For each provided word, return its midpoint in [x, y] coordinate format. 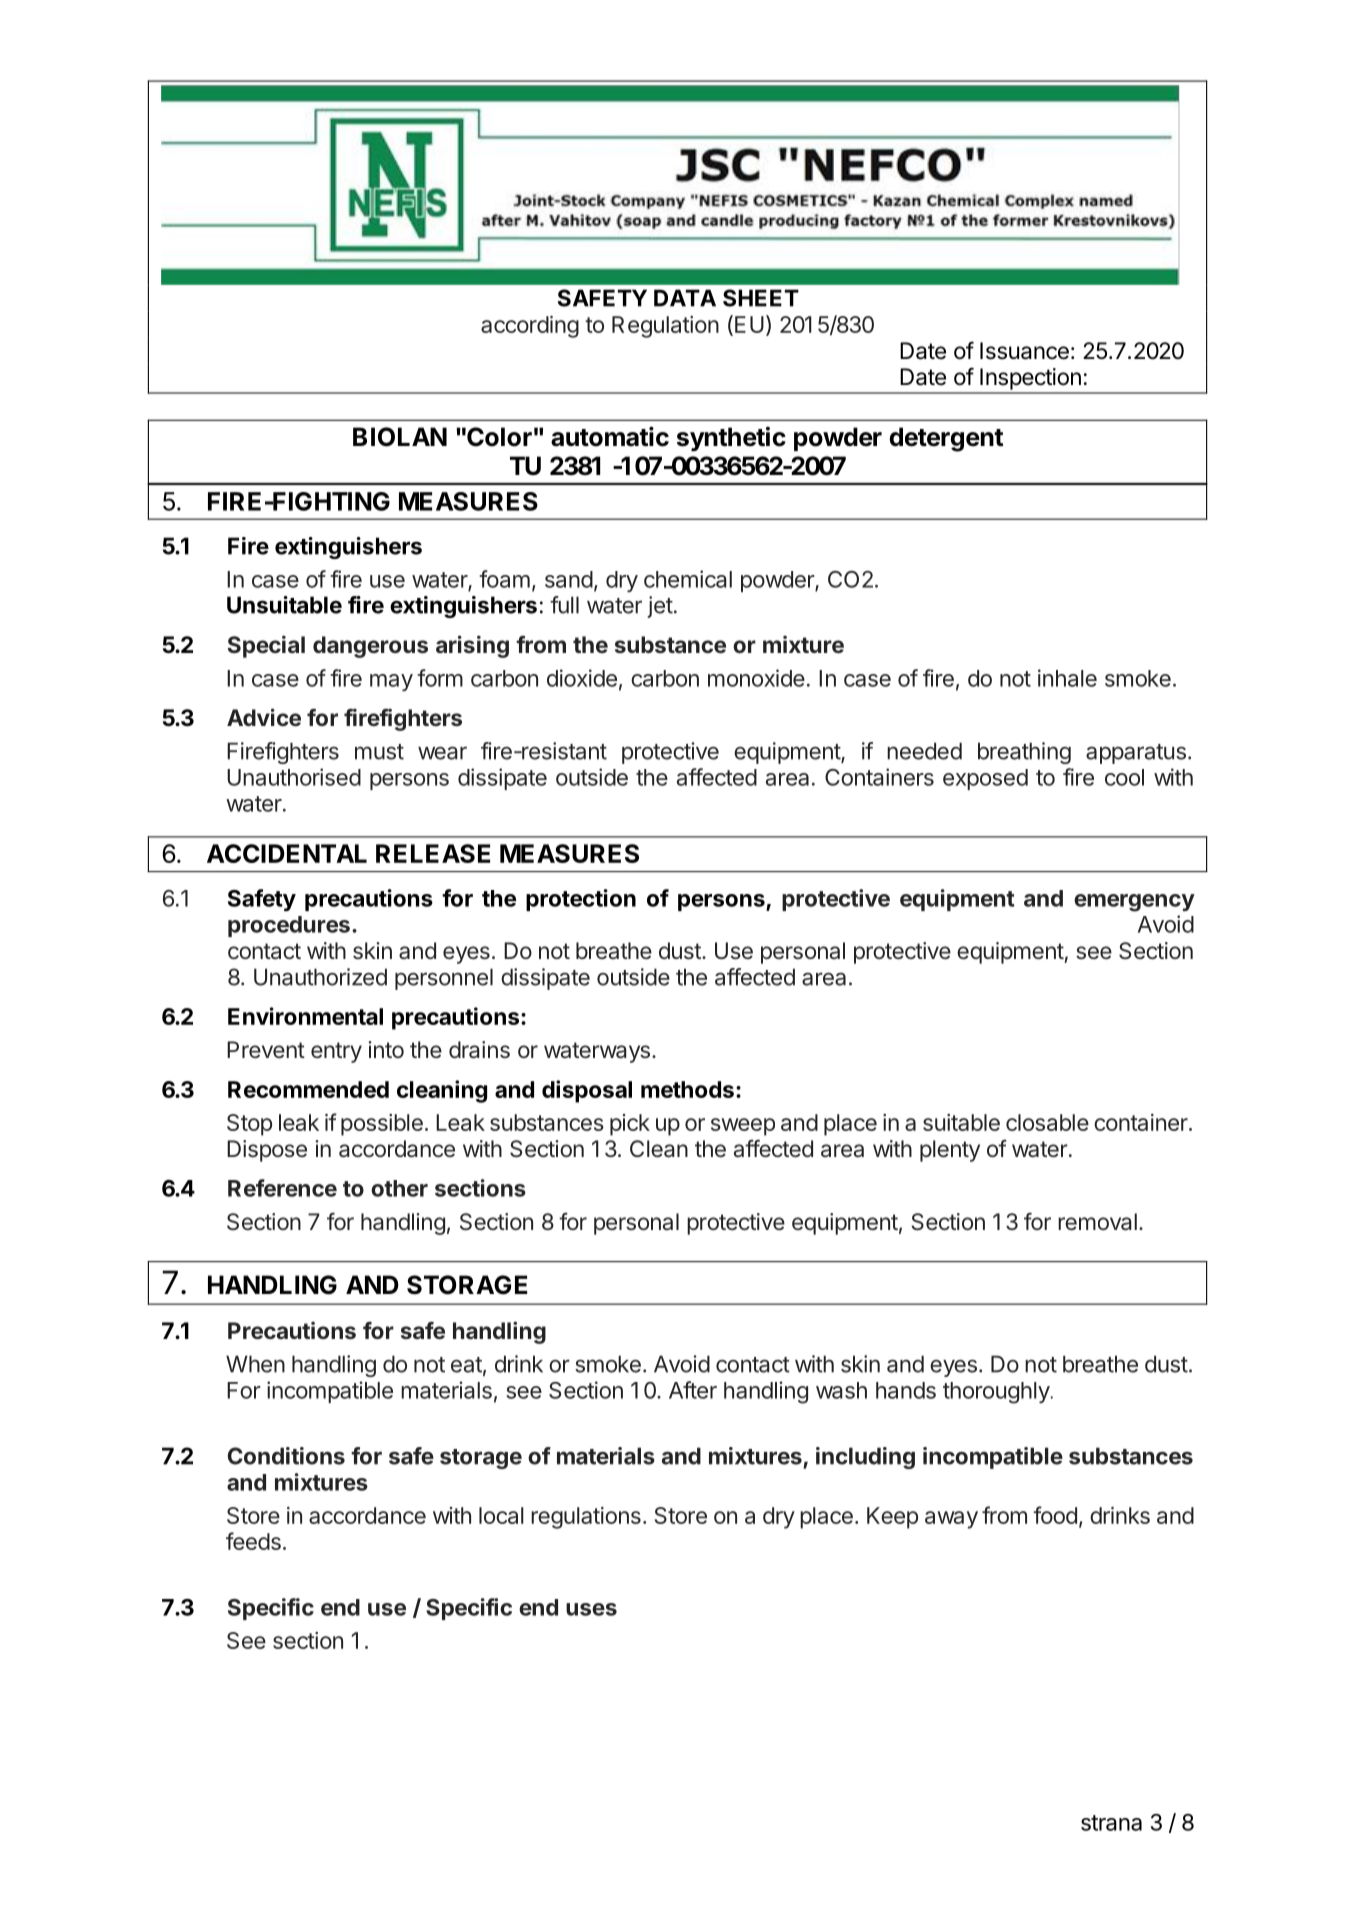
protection [581, 900]
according [530, 327]
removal [1097, 1222]
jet [660, 607]
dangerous [370, 647]
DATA [685, 298]
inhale [1067, 678]
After [693, 1390]
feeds [253, 1541]
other [399, 1188]
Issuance [1024, 351]
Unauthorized [320, 977]
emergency [1134, 903]
